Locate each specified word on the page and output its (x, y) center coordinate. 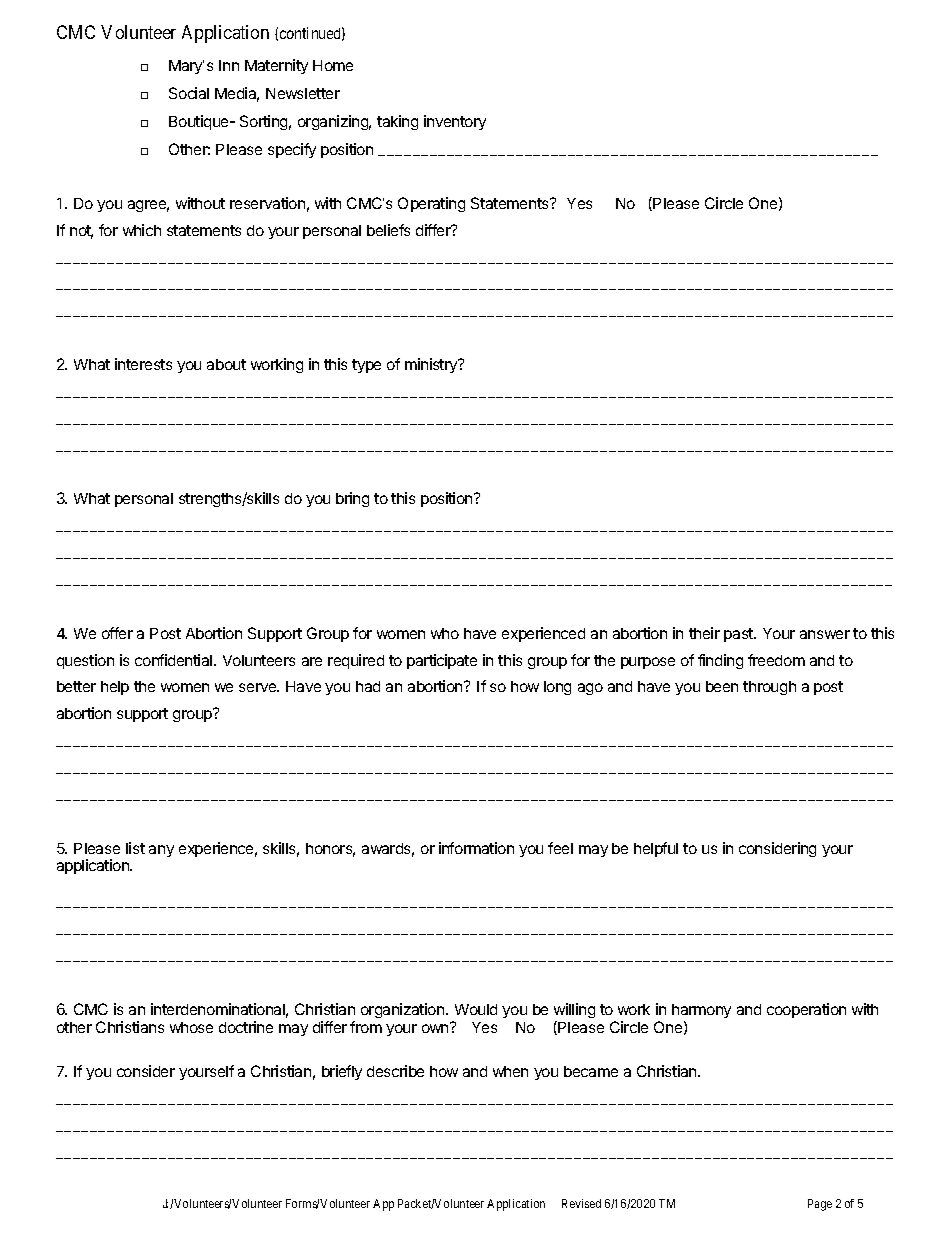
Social (189, 93)
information (476, 848)
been (722, 686)
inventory (455, 122)
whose (191, 1027)
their (704, 633)
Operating (431, 204)
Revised (581, 1203)
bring (352, 499)
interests (143, 364)
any (161, 851)
